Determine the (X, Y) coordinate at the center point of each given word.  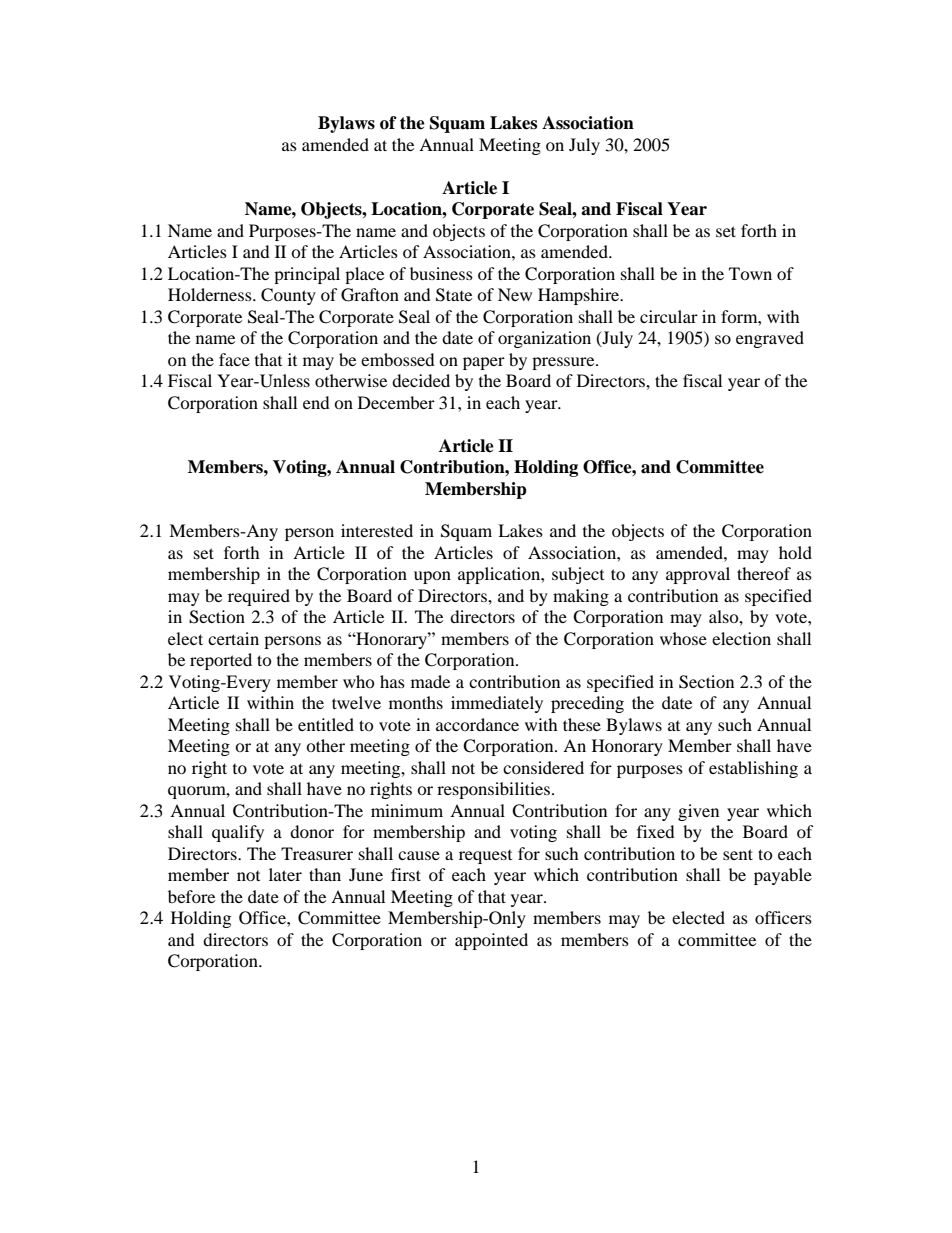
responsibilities (495, 790)
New (515, 294)
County (288, 296)
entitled (326, 724)
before (191, 896)
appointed (491, 941)
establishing (753, 769)
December (396, 402)
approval (698, 575)
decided (421, 380)
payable (783, 876)
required (259, 597)
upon (432, 577)
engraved (770, 339)
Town (750, 273)
